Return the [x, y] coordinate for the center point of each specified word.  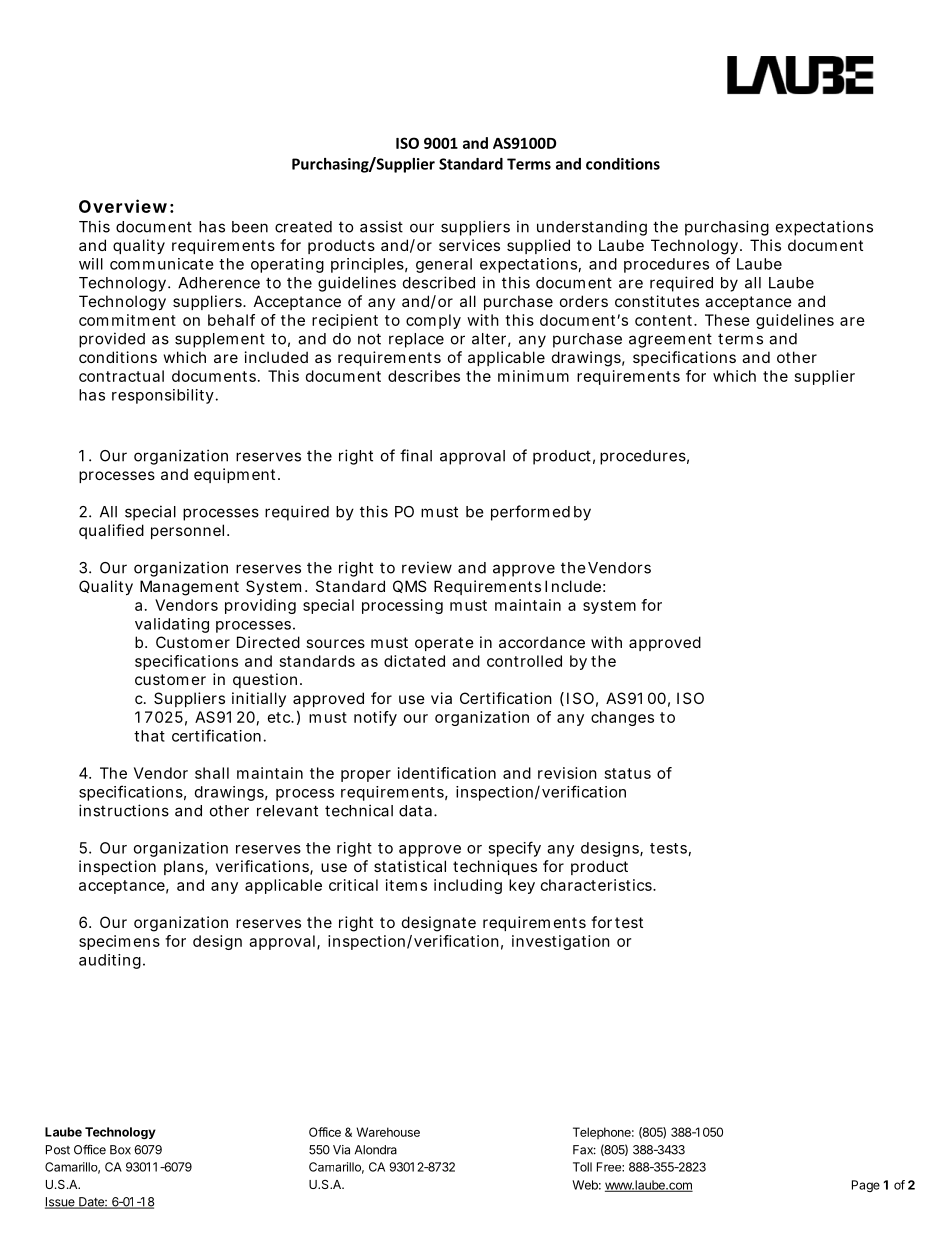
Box [120, 1150]
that [149, 736]
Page [866, 1186]
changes [622, 718]
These [727, 320]
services [469, 245]
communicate [162, 264]
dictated [414, 661]
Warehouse [388, 1132]
